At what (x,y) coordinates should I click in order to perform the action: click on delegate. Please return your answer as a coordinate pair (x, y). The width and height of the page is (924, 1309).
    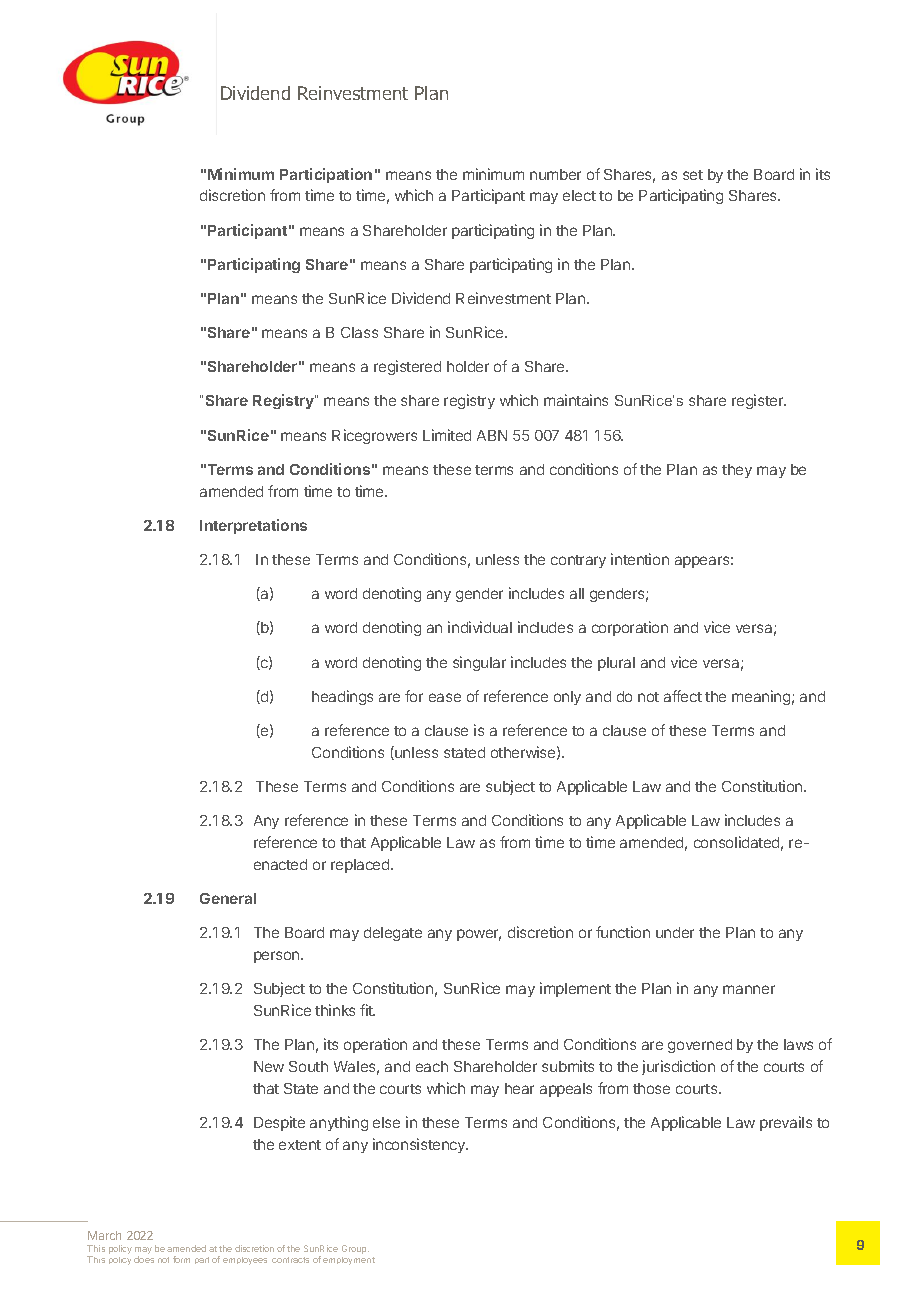
    Looking at the image, I should click on (393, 934).
